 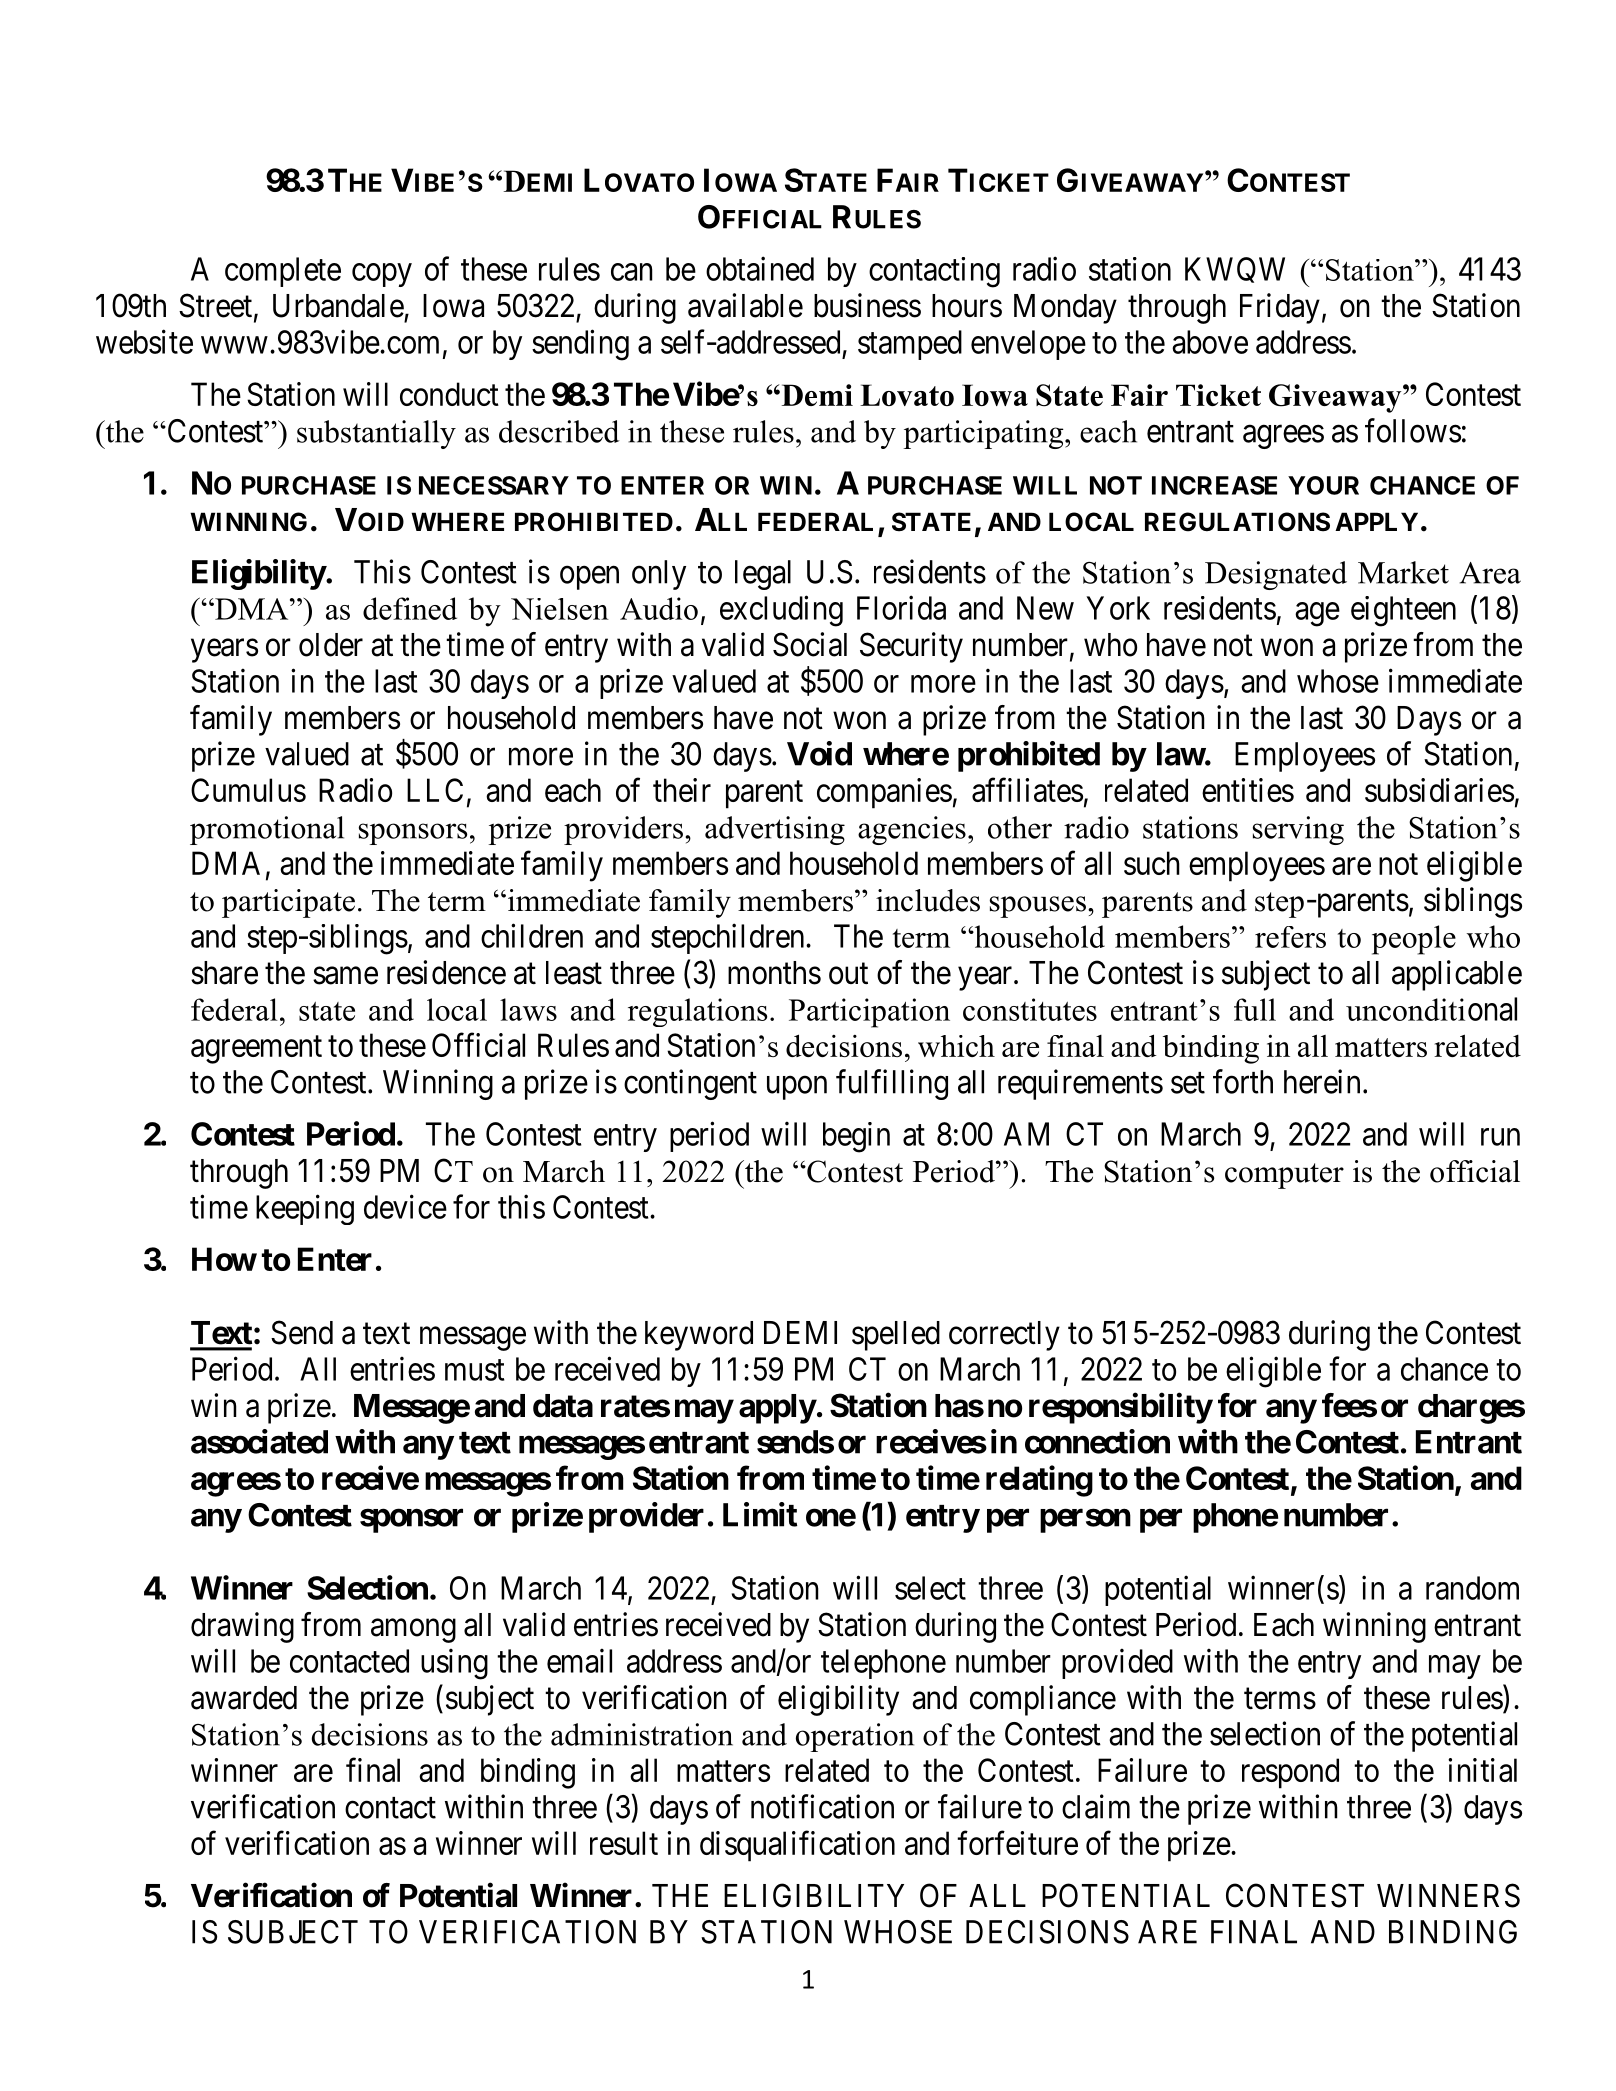 What do you see at coordinates (760, 1514) in the screenshot?
I see `Limit` at bounding box center [760, 1514].
